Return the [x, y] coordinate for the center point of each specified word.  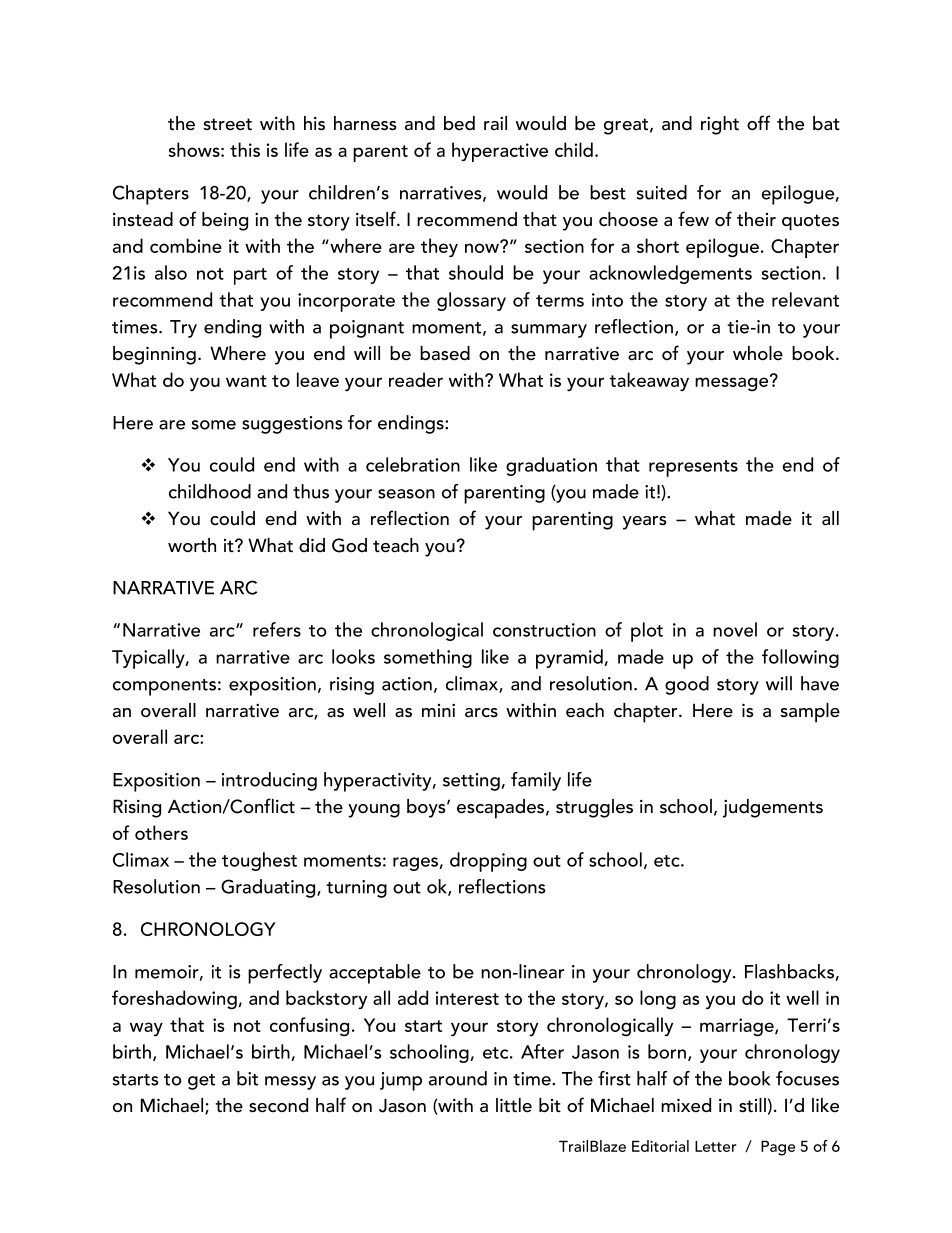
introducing [269, 781]
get [201, 1082]
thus [311, 491]
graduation [551, 466]
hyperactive [500, 152]
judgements [773, 808]
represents [693, 468]
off [758, 123]
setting [471, 782]
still [752, 1105]
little [514, 1105]
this [245, 149]
